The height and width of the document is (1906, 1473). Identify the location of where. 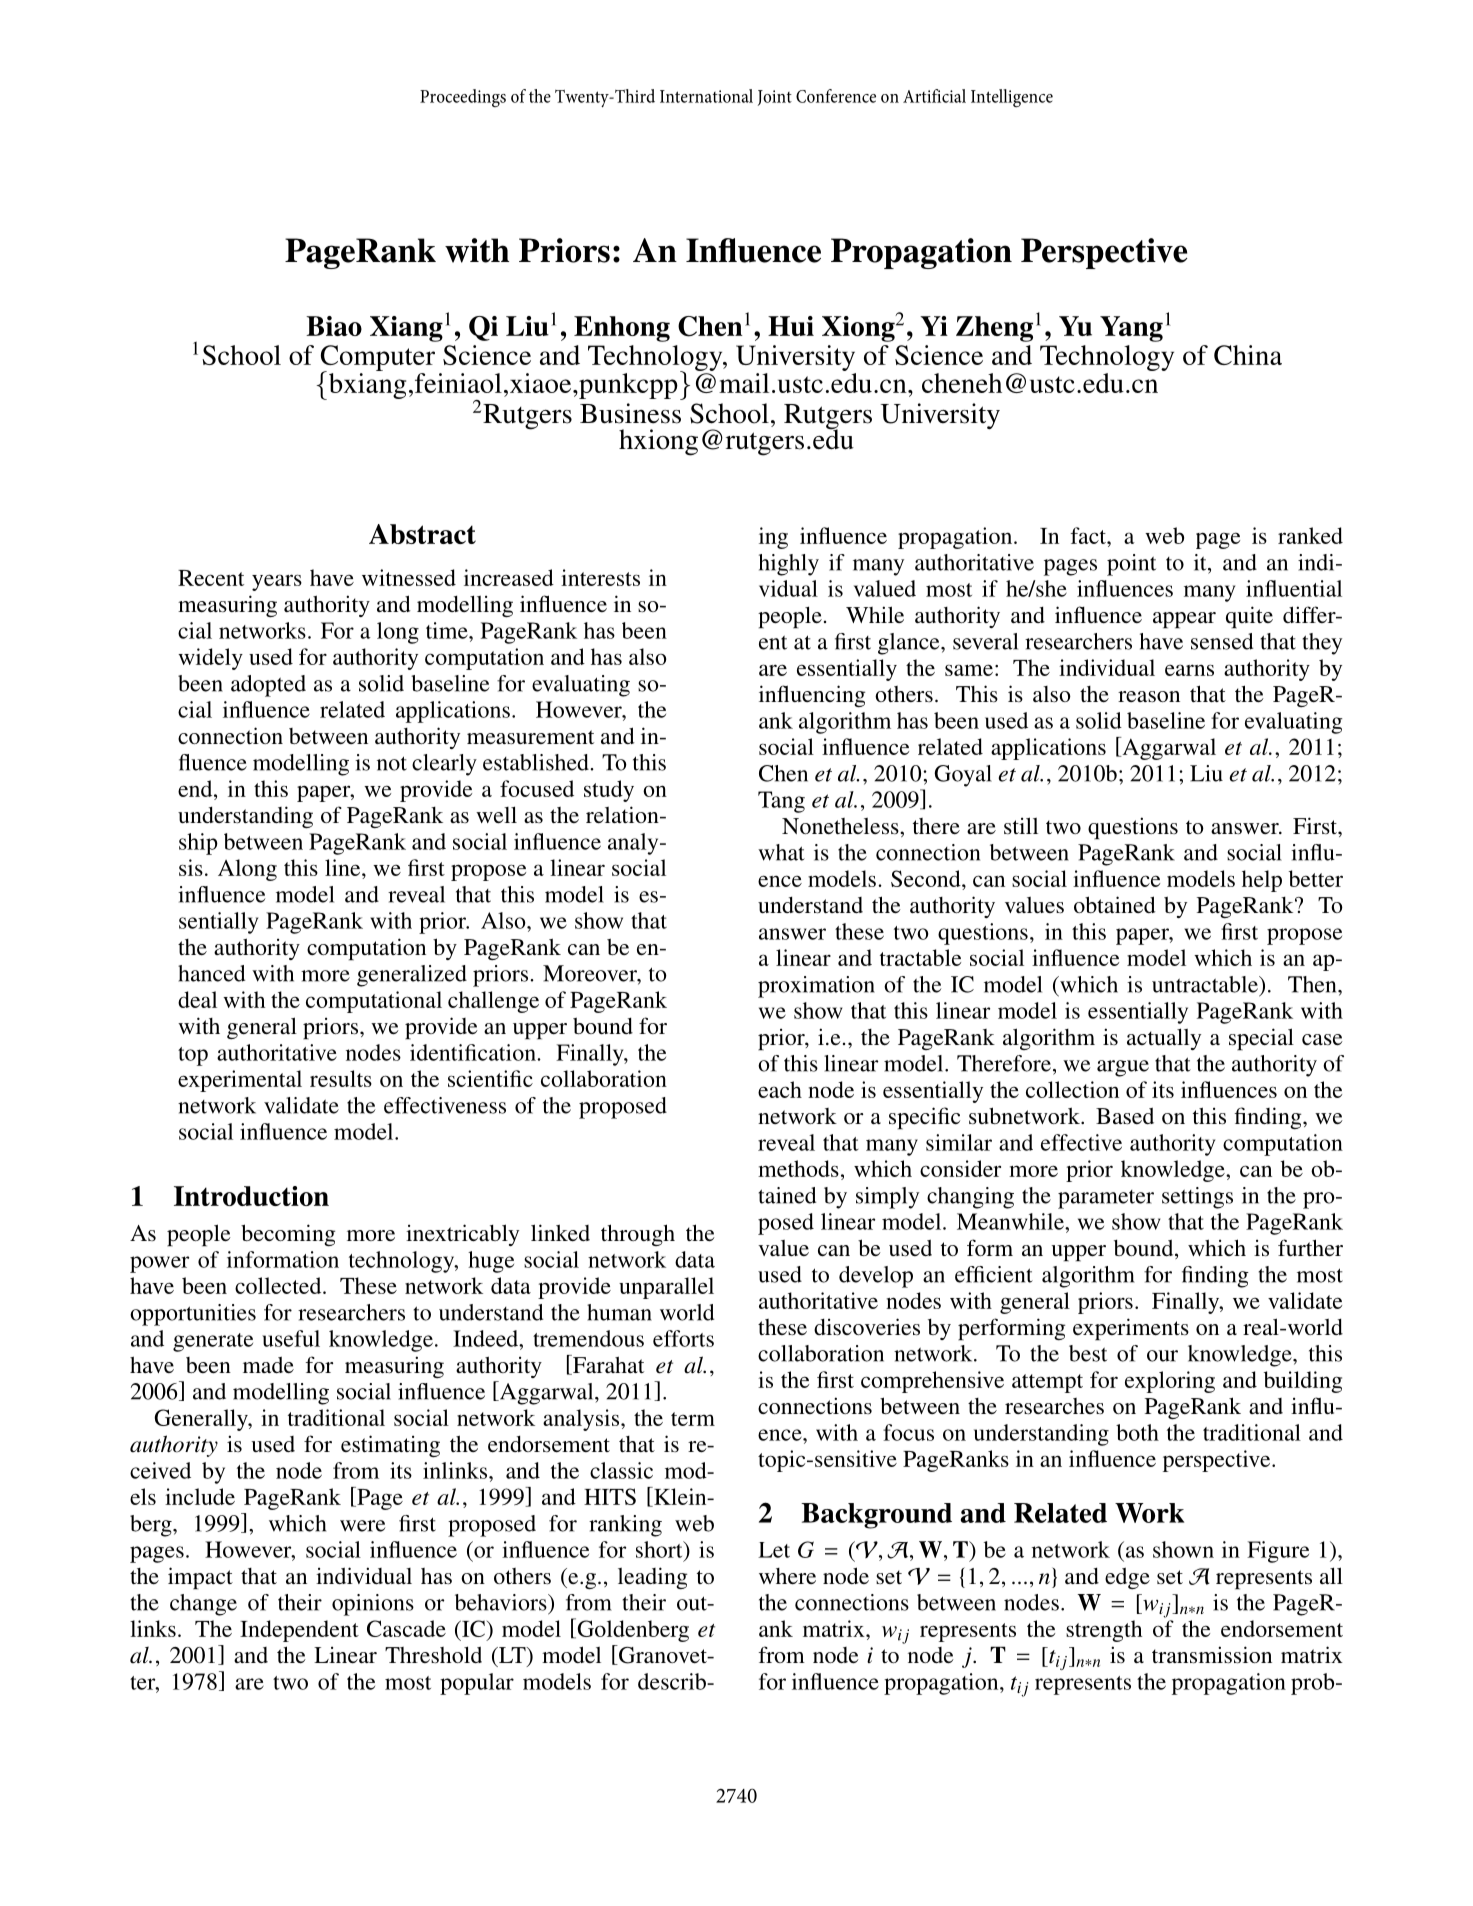
(787, 1576).
